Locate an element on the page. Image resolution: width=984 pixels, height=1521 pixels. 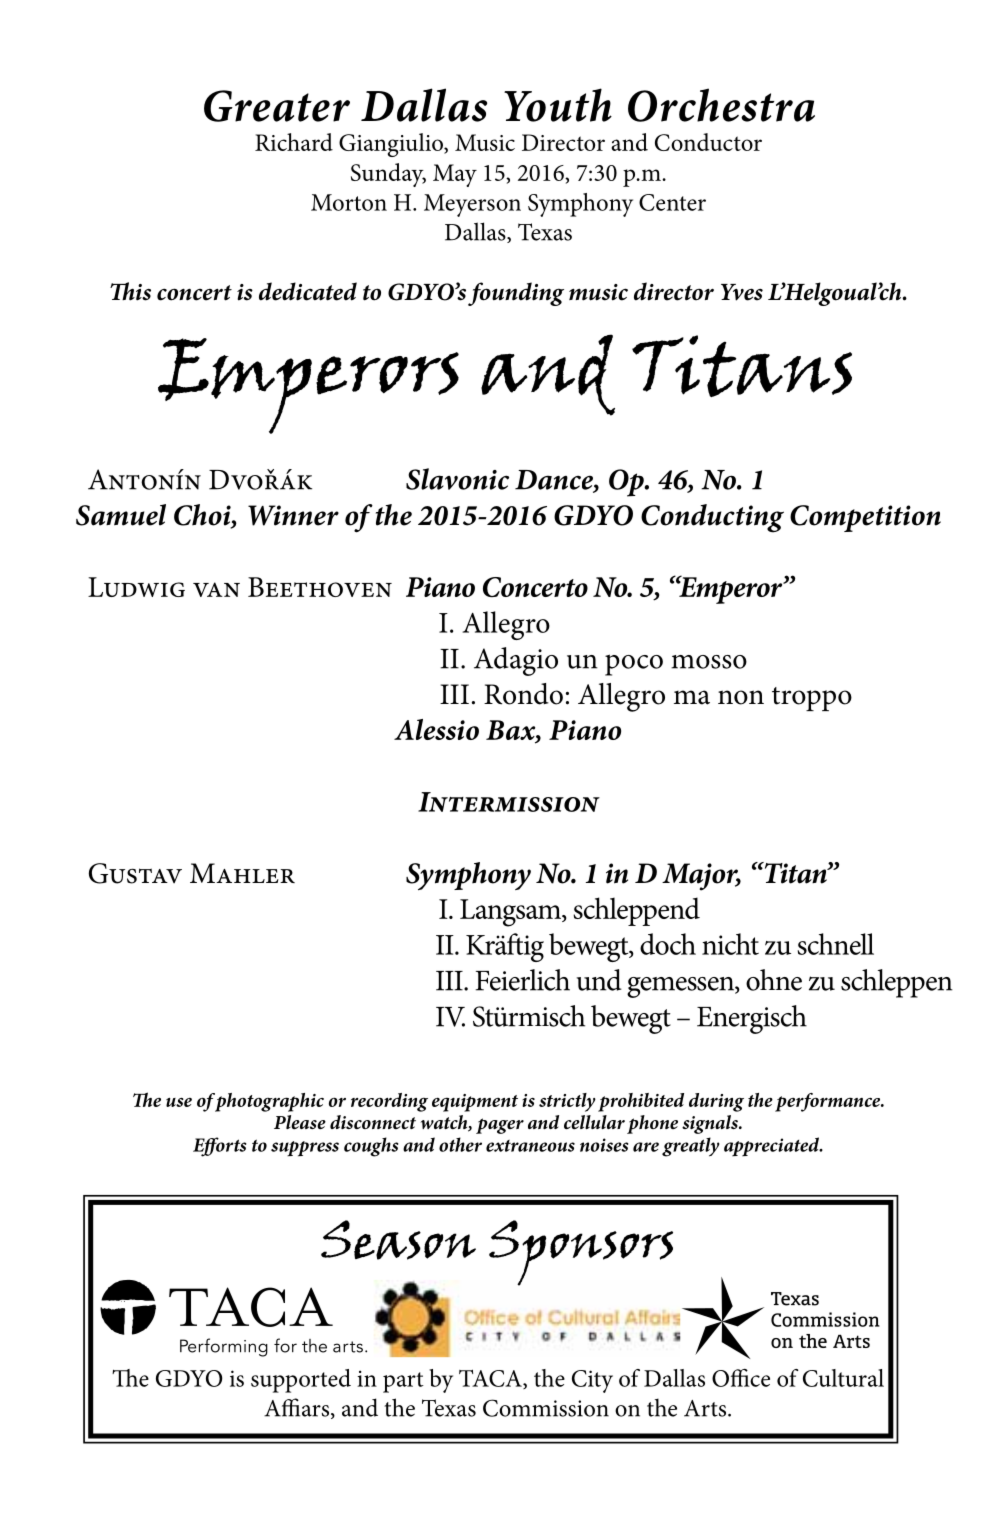
Greater is located at coordinates (277, 106).
